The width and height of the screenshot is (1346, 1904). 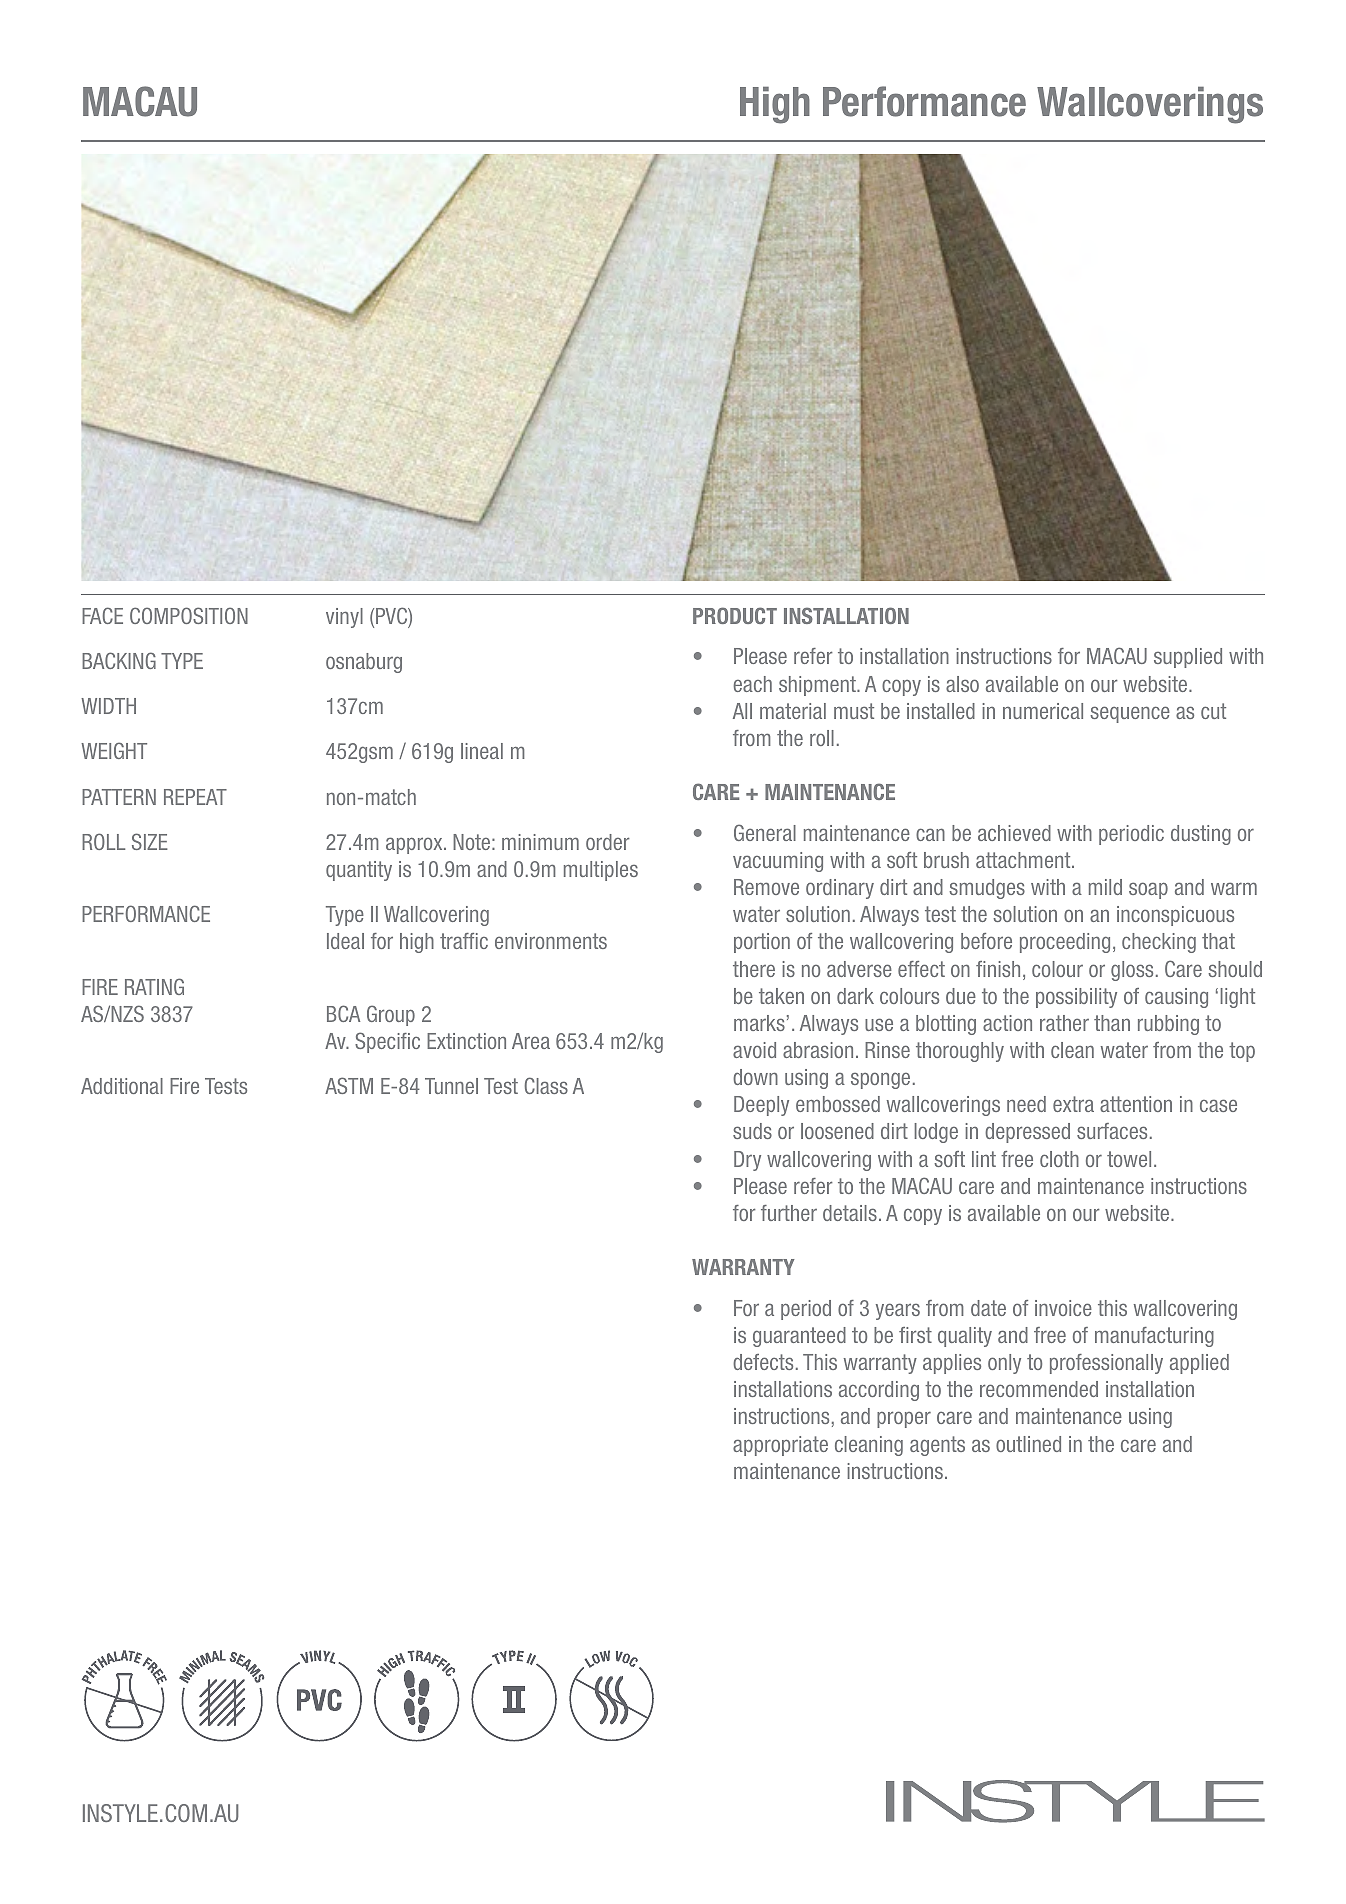 What do you see at coordinates (735, 615) in the screenshot?
I see `PRODUCT` at bounding box center [735, 615].
